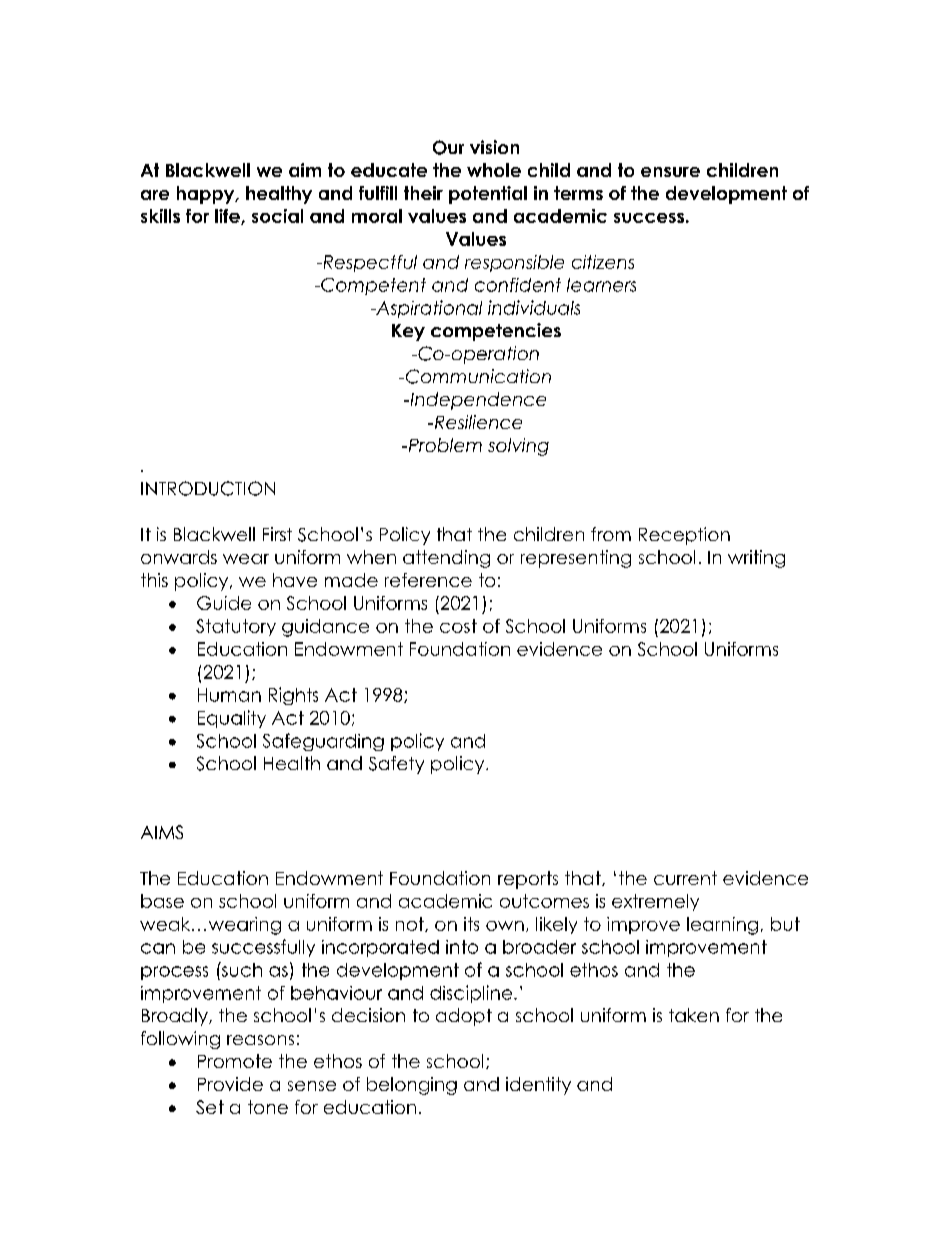 The width and height of the image is (952, 1233). What do you see at coordinates (162, 832) in the image?
I see `AIMS` at bounding box center [162, 832].
